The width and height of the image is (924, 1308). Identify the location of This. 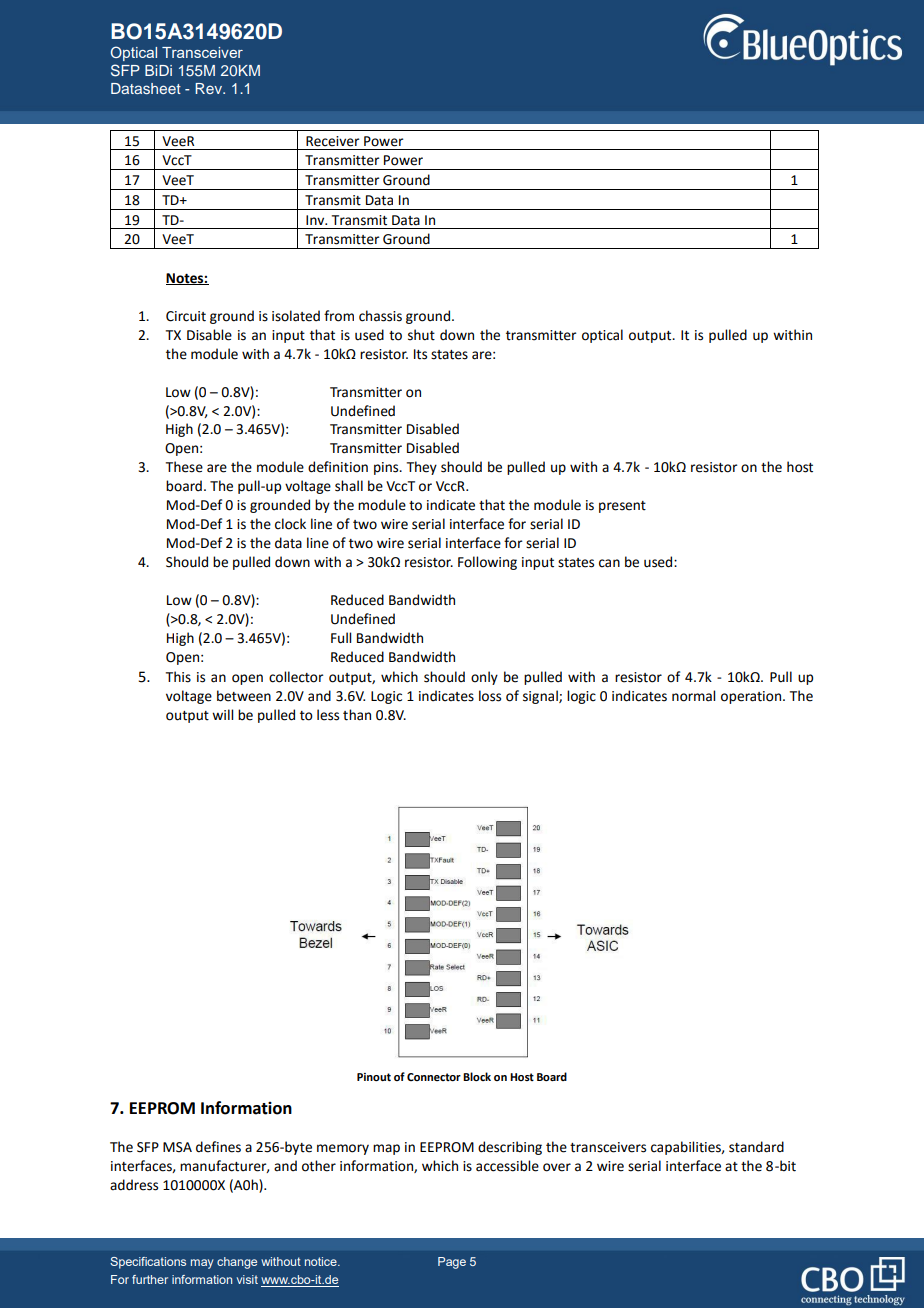
(178, 677).
